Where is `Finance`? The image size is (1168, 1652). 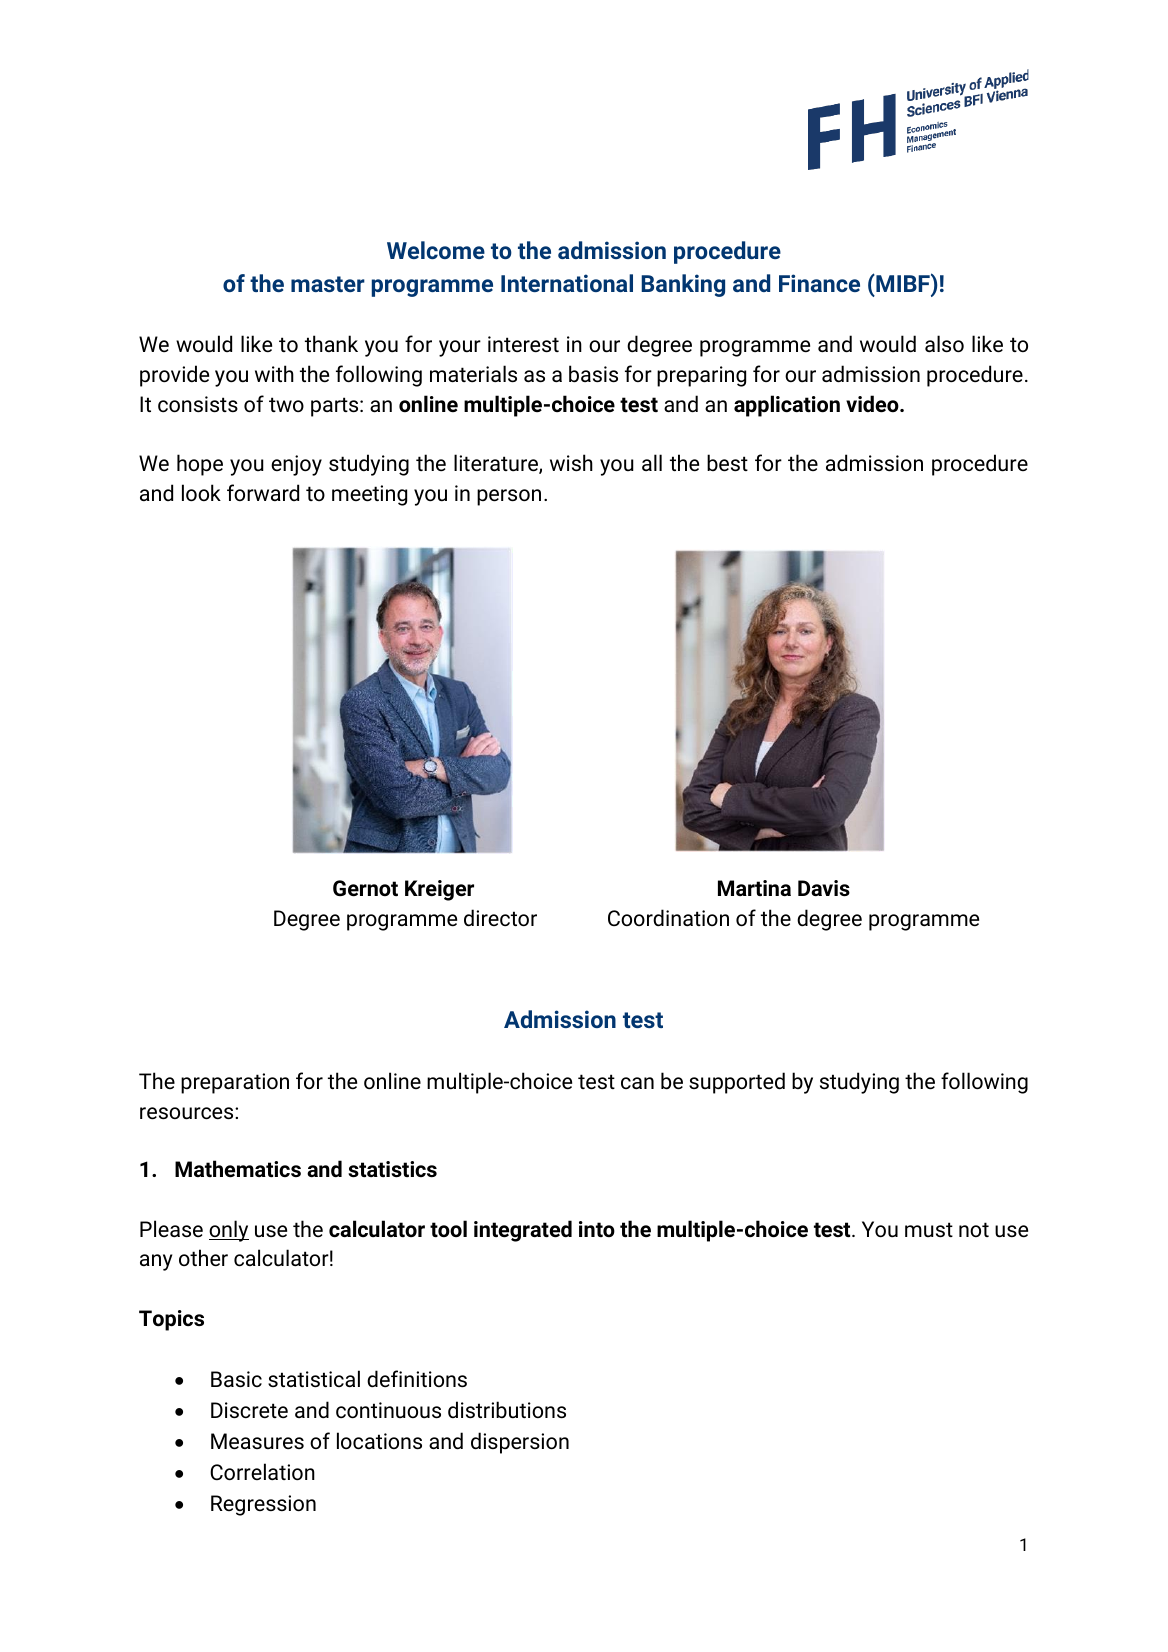
Finance is located at coordinates (819, 283).
